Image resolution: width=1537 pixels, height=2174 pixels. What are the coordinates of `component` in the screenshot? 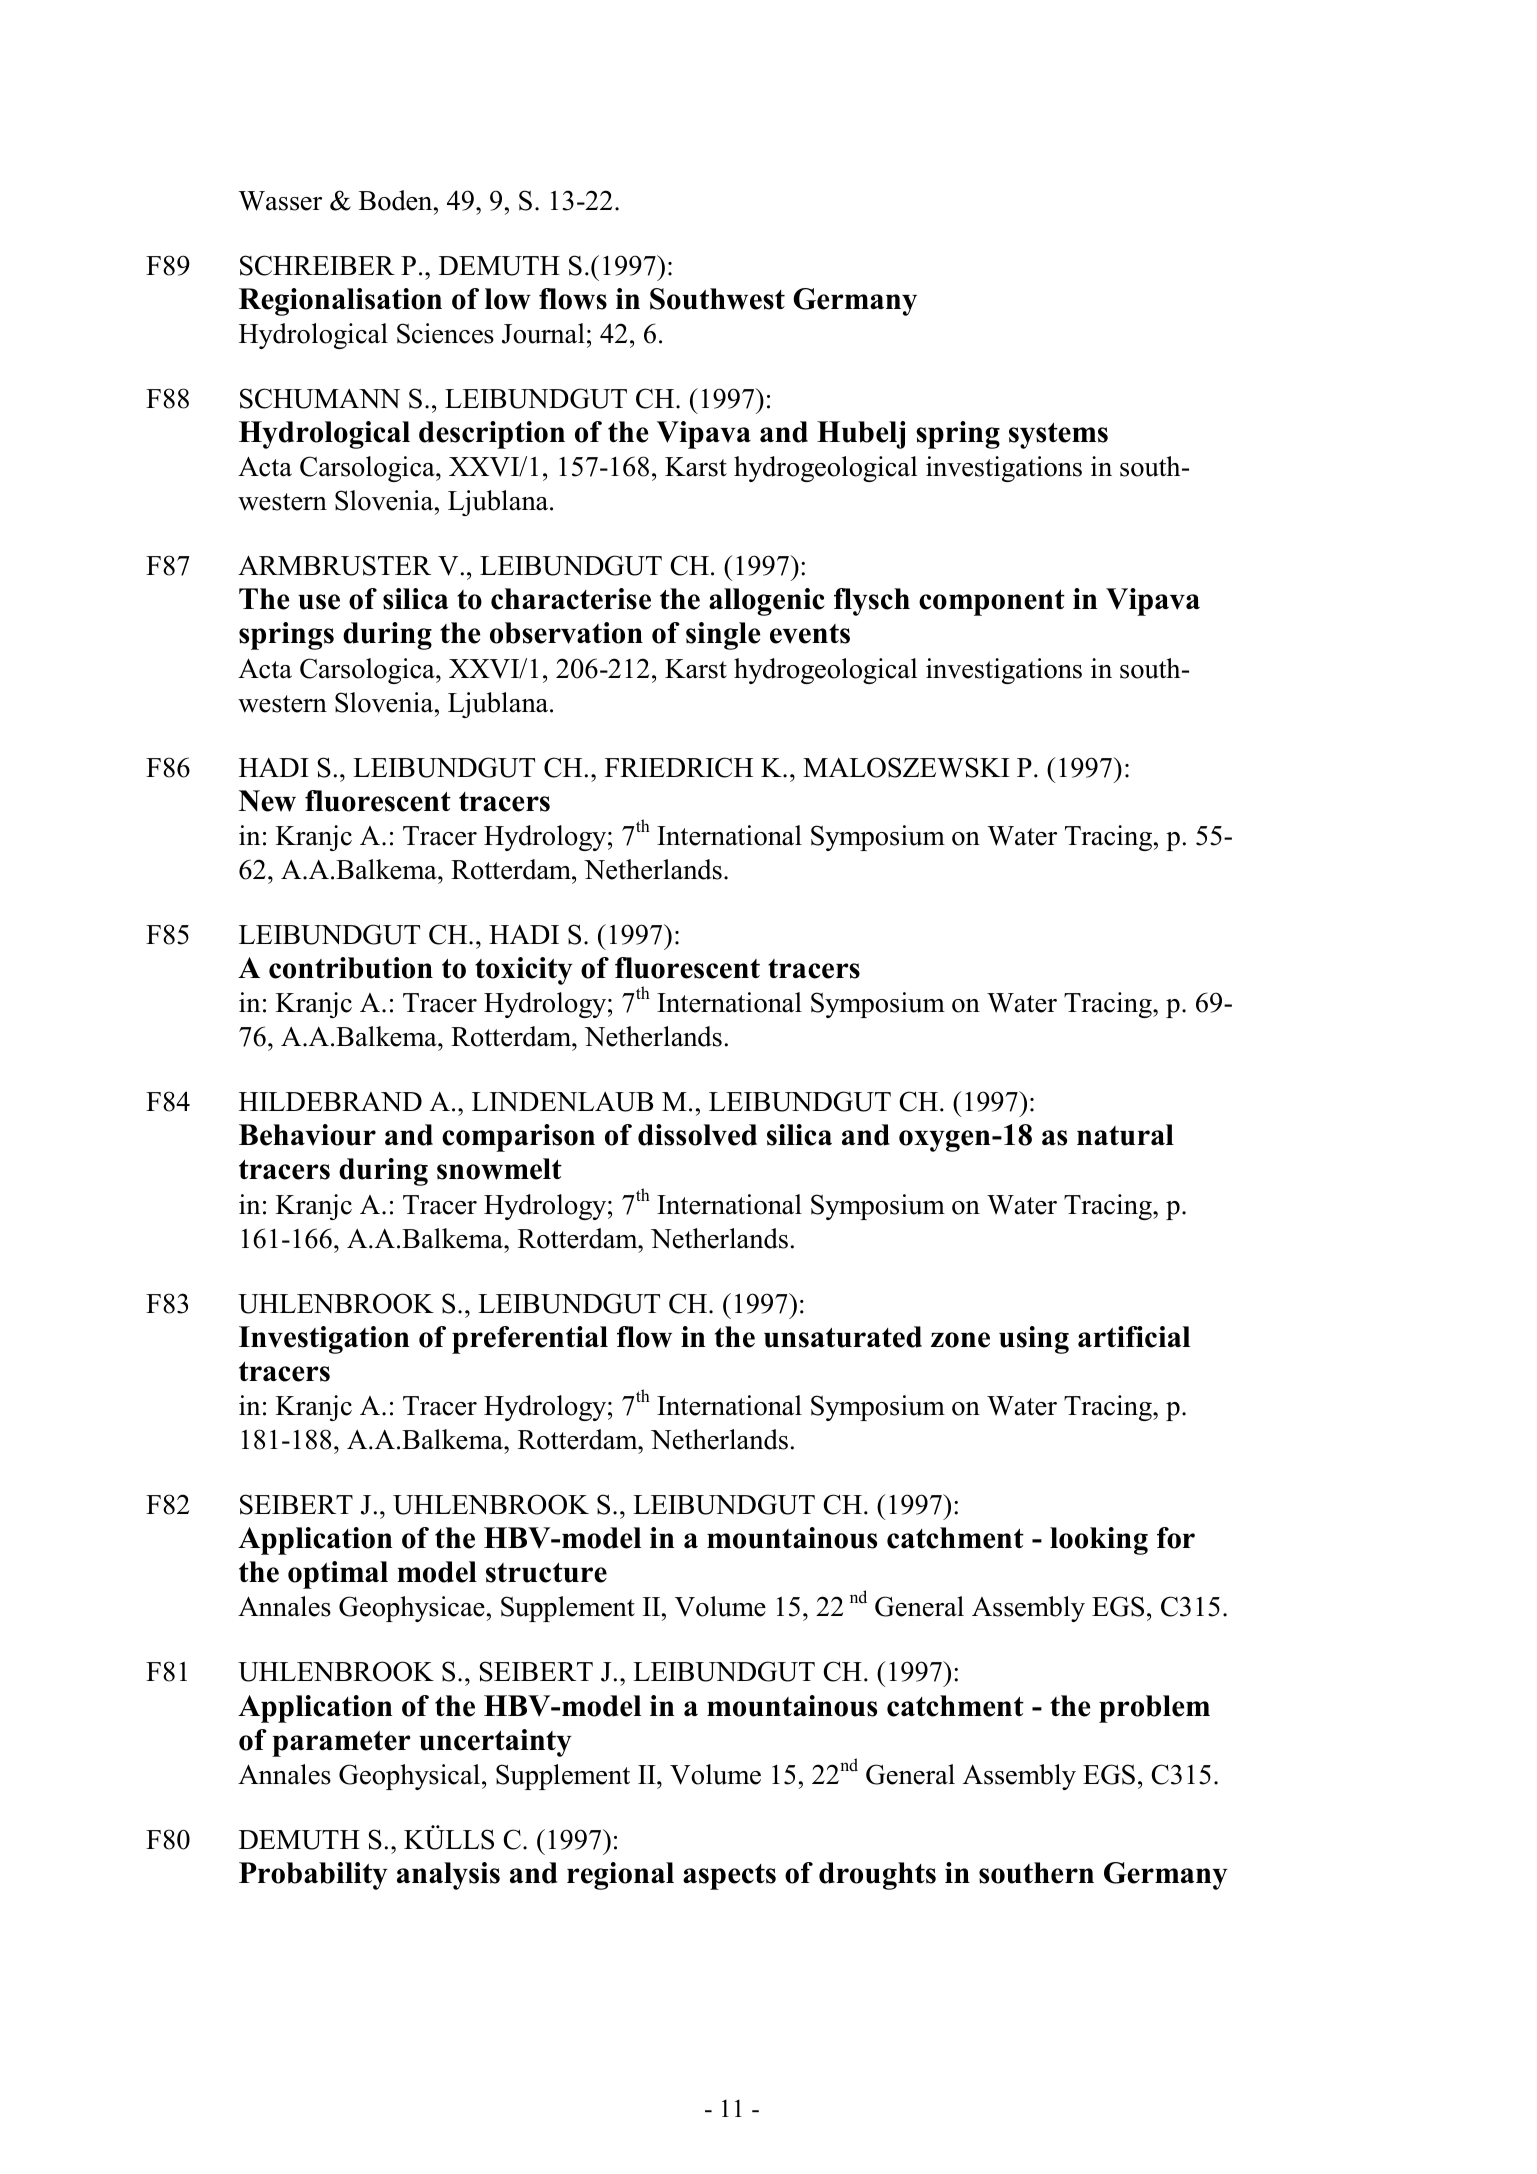 It's located at (992, 603).
